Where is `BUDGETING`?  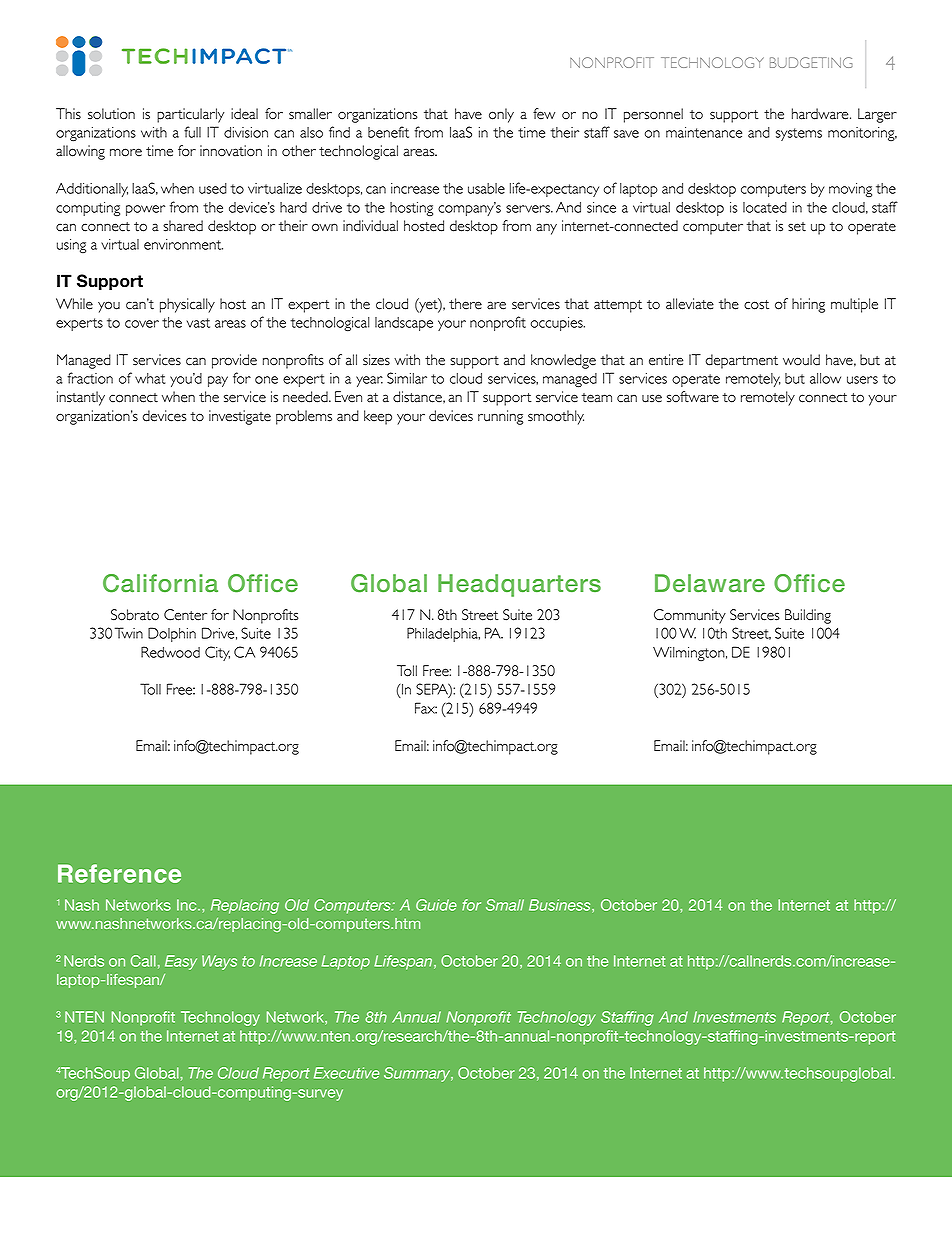
BUDGETING is located at coordinates (811, 62).
